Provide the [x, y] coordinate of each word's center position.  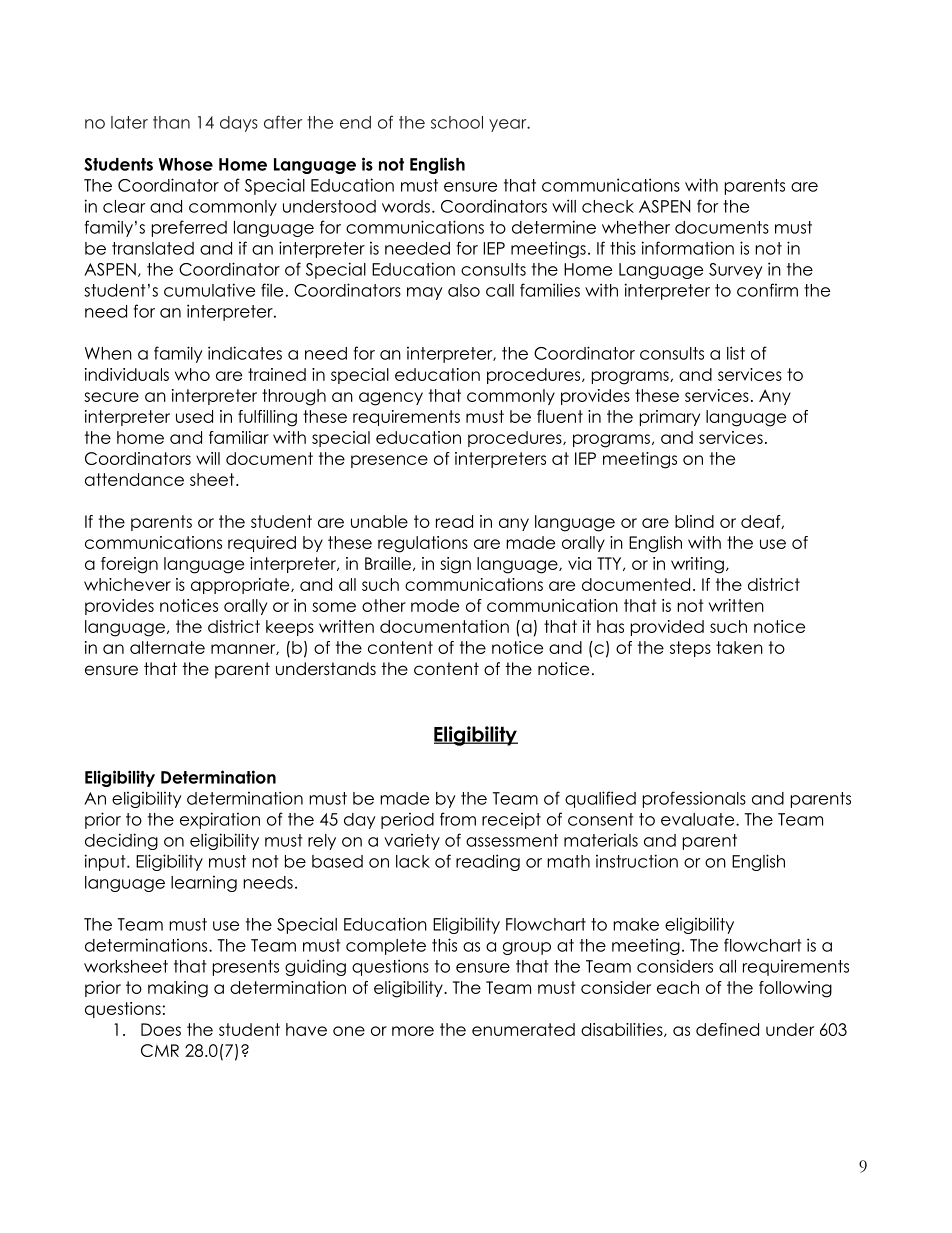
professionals [694, 799]
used [194, 416]
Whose [186, 164]
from [458, 819]
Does [161, 1029]
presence [389, 461]
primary [670, 418]
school [457, 122]
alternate [167, 647]
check [608, 206]
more [413, 1031]
